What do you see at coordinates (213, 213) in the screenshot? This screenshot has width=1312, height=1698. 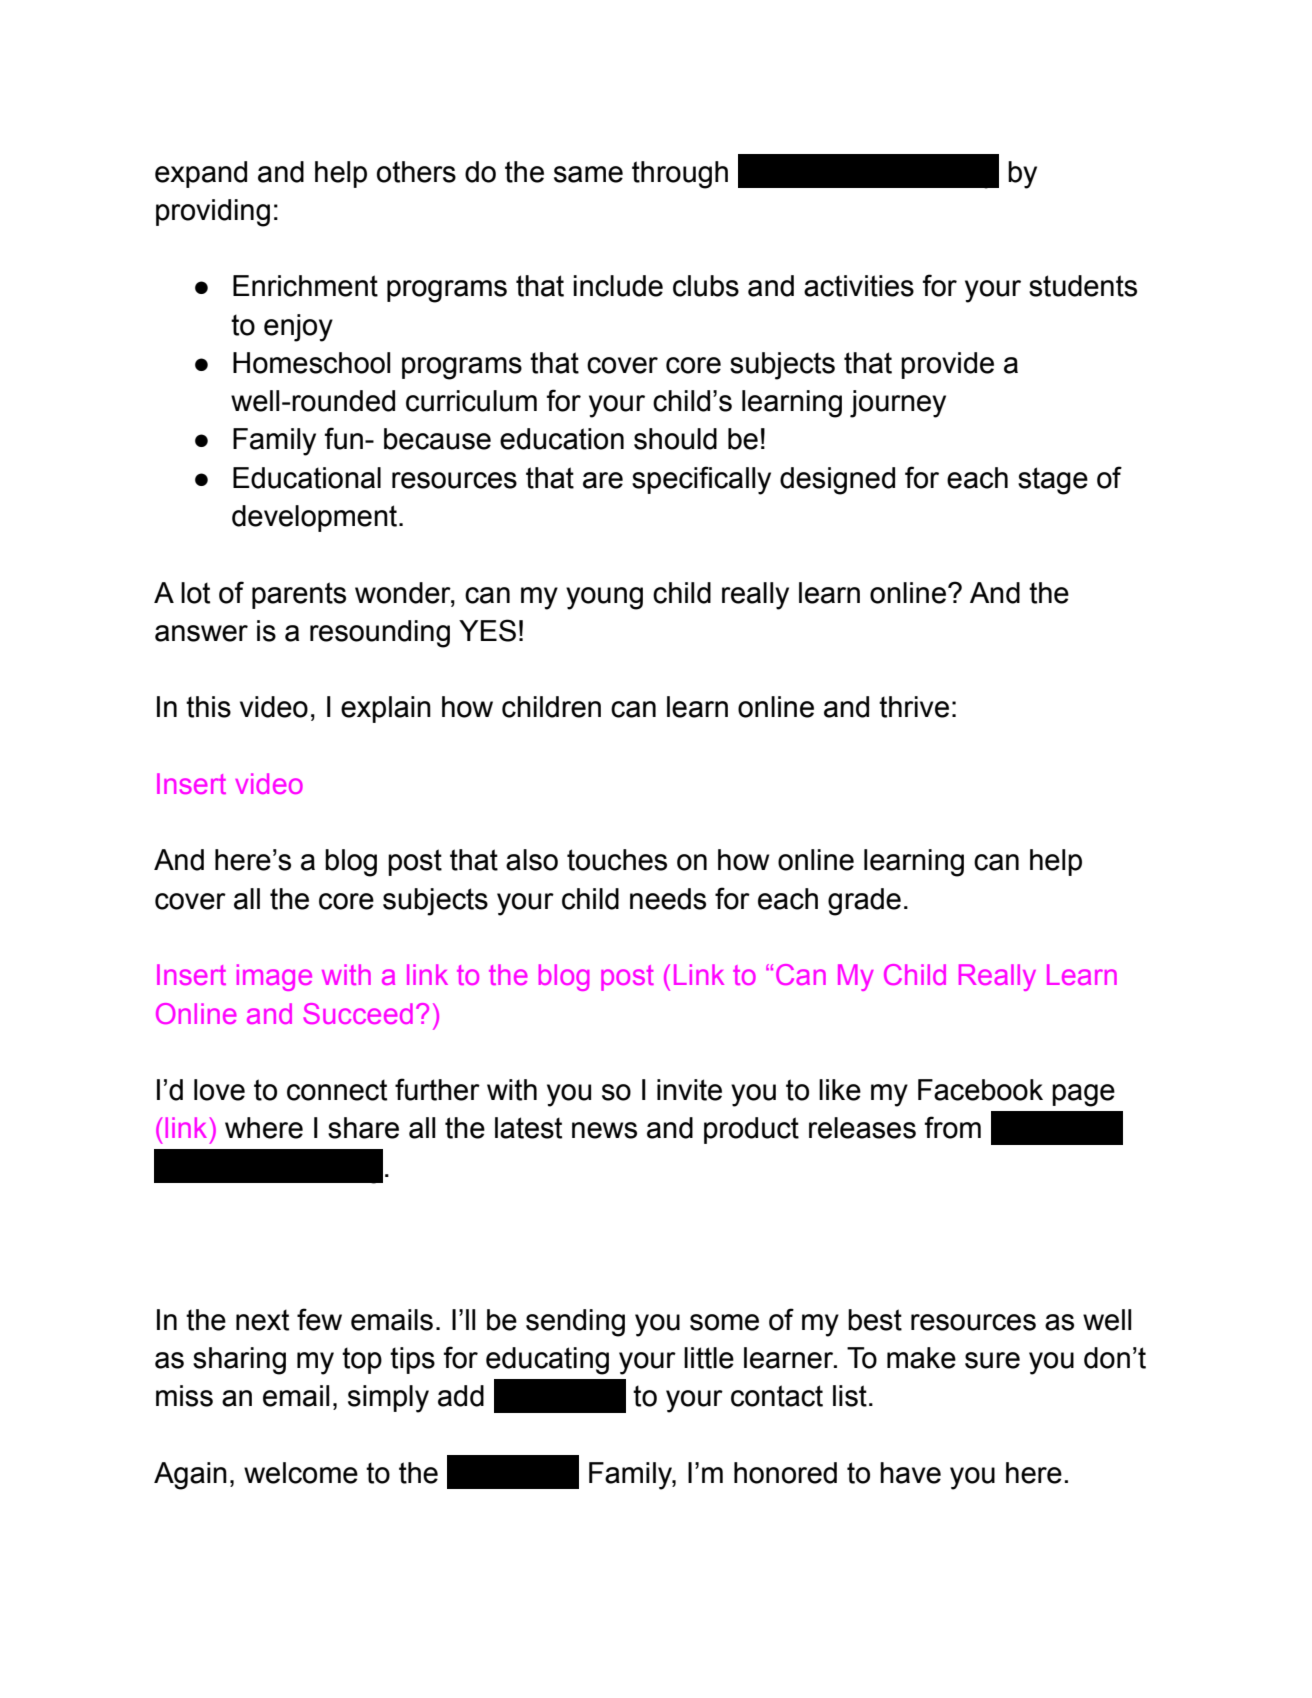 I see `providing` at bounding box center [213, 213].
